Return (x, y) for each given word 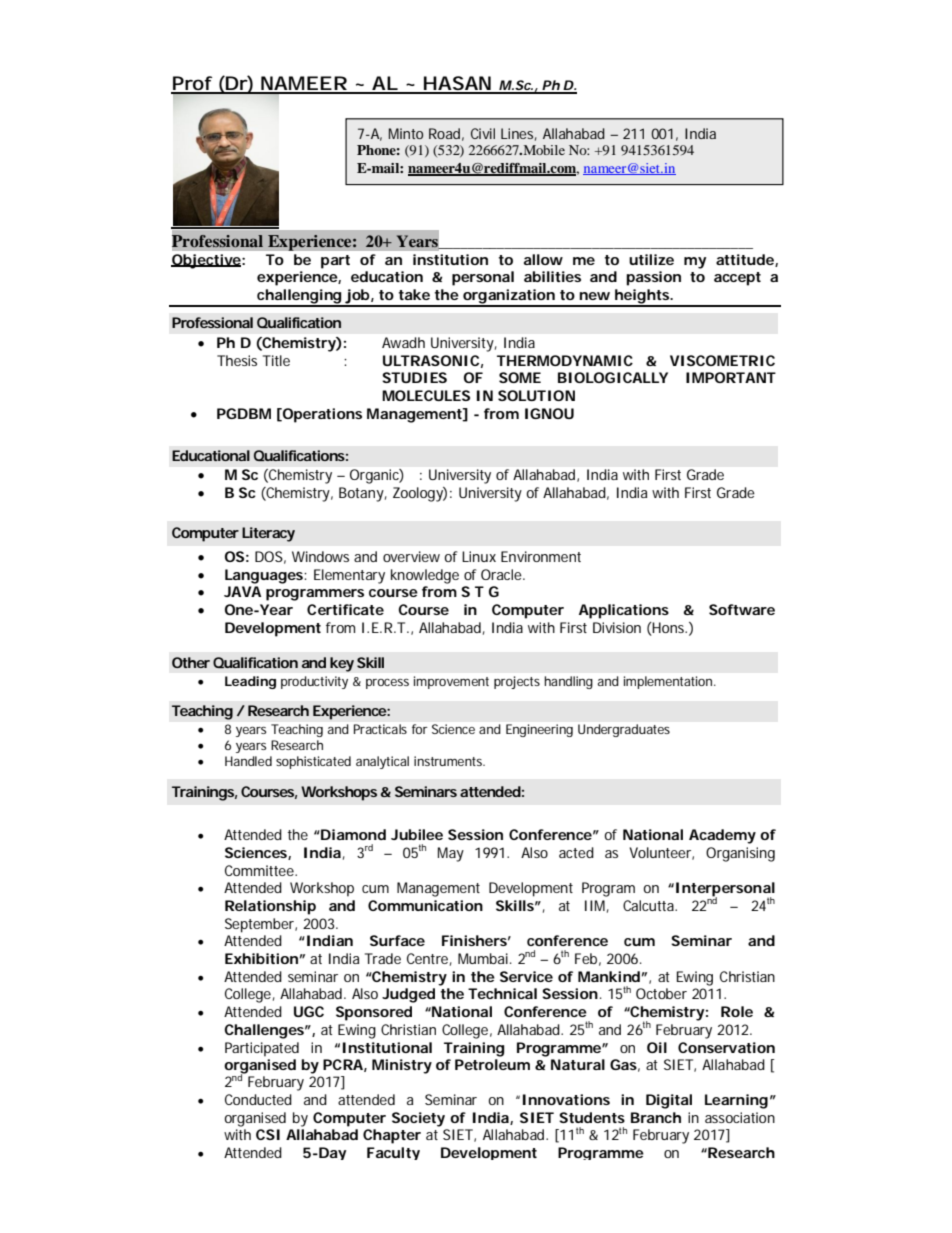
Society (418, 1119)
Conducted (258, 1099)
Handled (248, 761)
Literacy (268, 534)
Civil (483, 133)
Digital (669, 1101)
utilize (651, 259)
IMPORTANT (731, 377)
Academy (722, 836)
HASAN (457, 84)
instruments (449, 761)
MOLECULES (426, 395)
